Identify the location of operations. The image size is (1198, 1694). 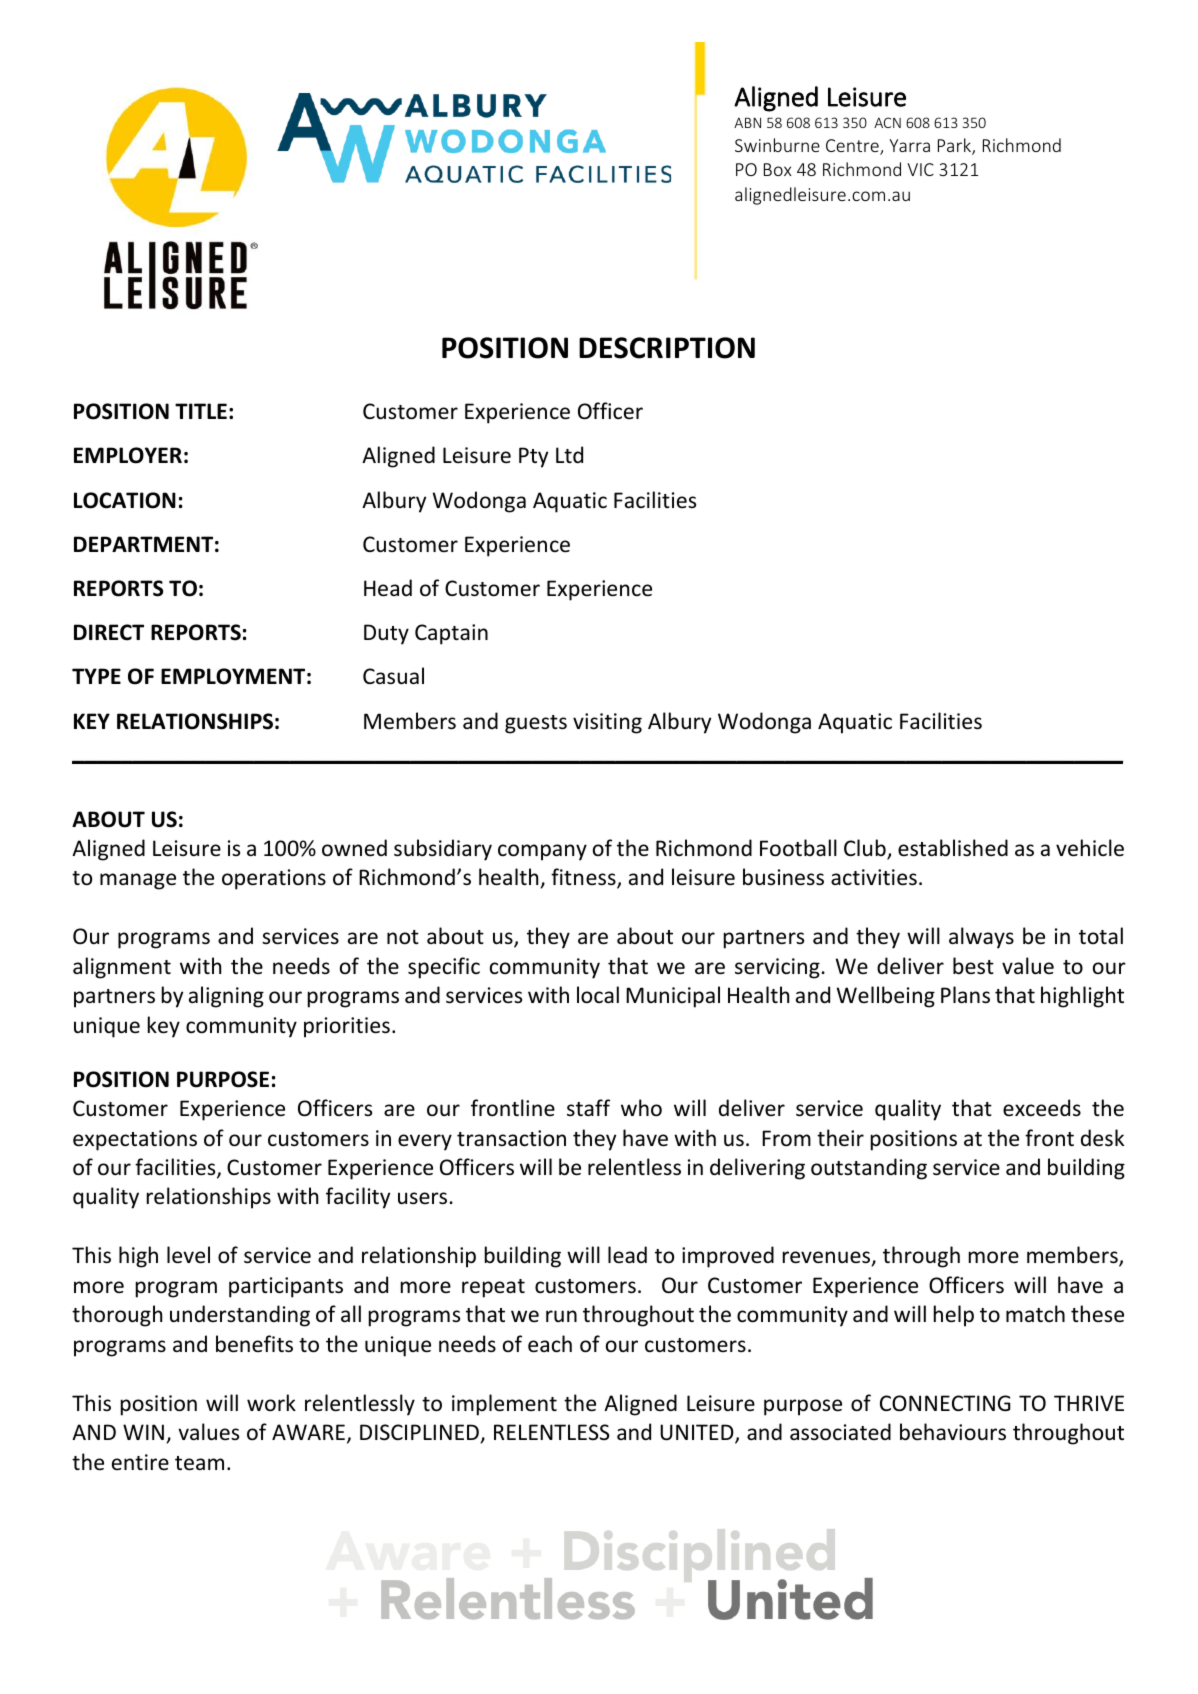
(274, 879).
